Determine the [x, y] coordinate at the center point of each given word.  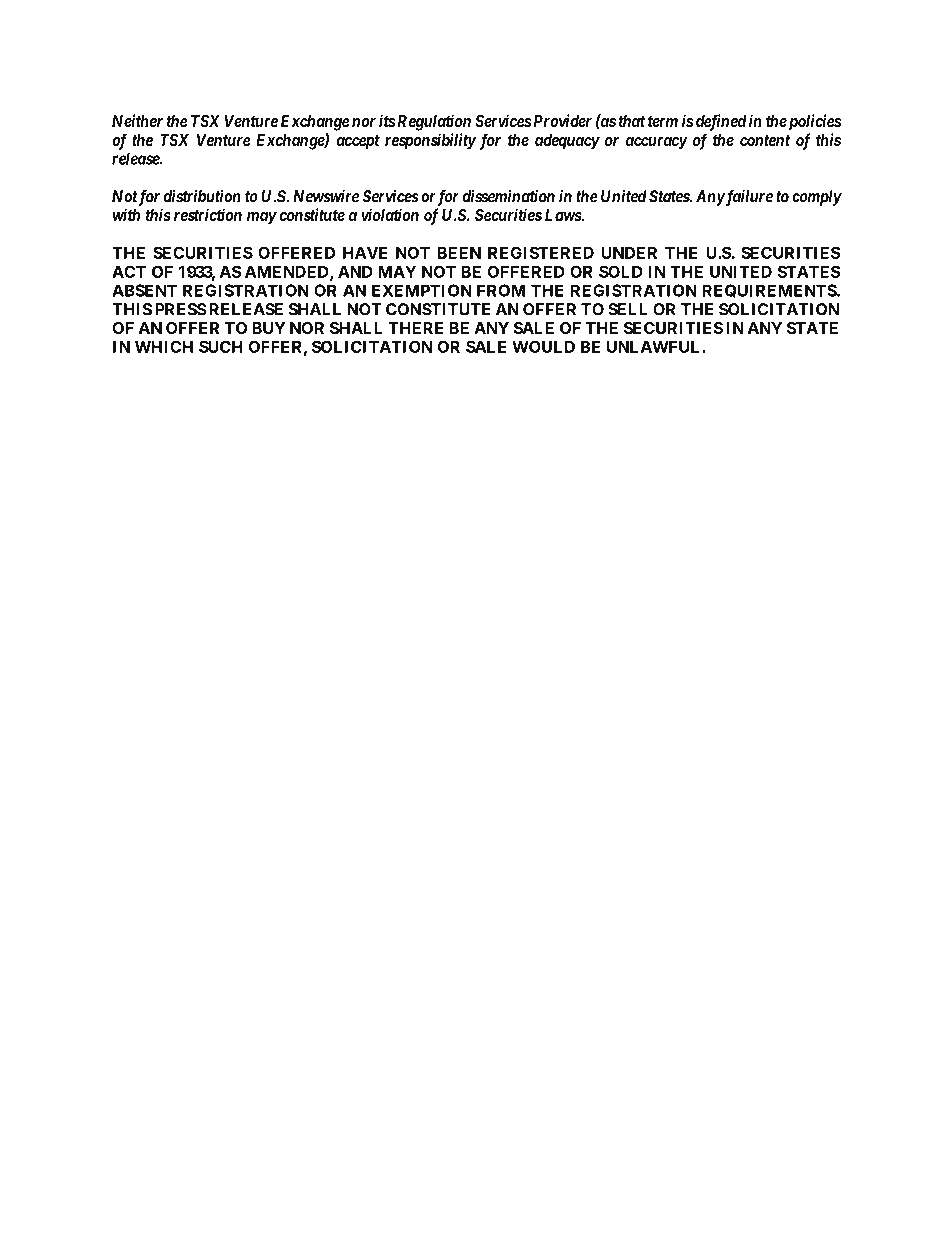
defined [721, 122]
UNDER [629, 252]
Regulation [434, 122]
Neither [137, 120]
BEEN [459, 252]
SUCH [220, 346]
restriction [208, 214]
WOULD [543, 346]
